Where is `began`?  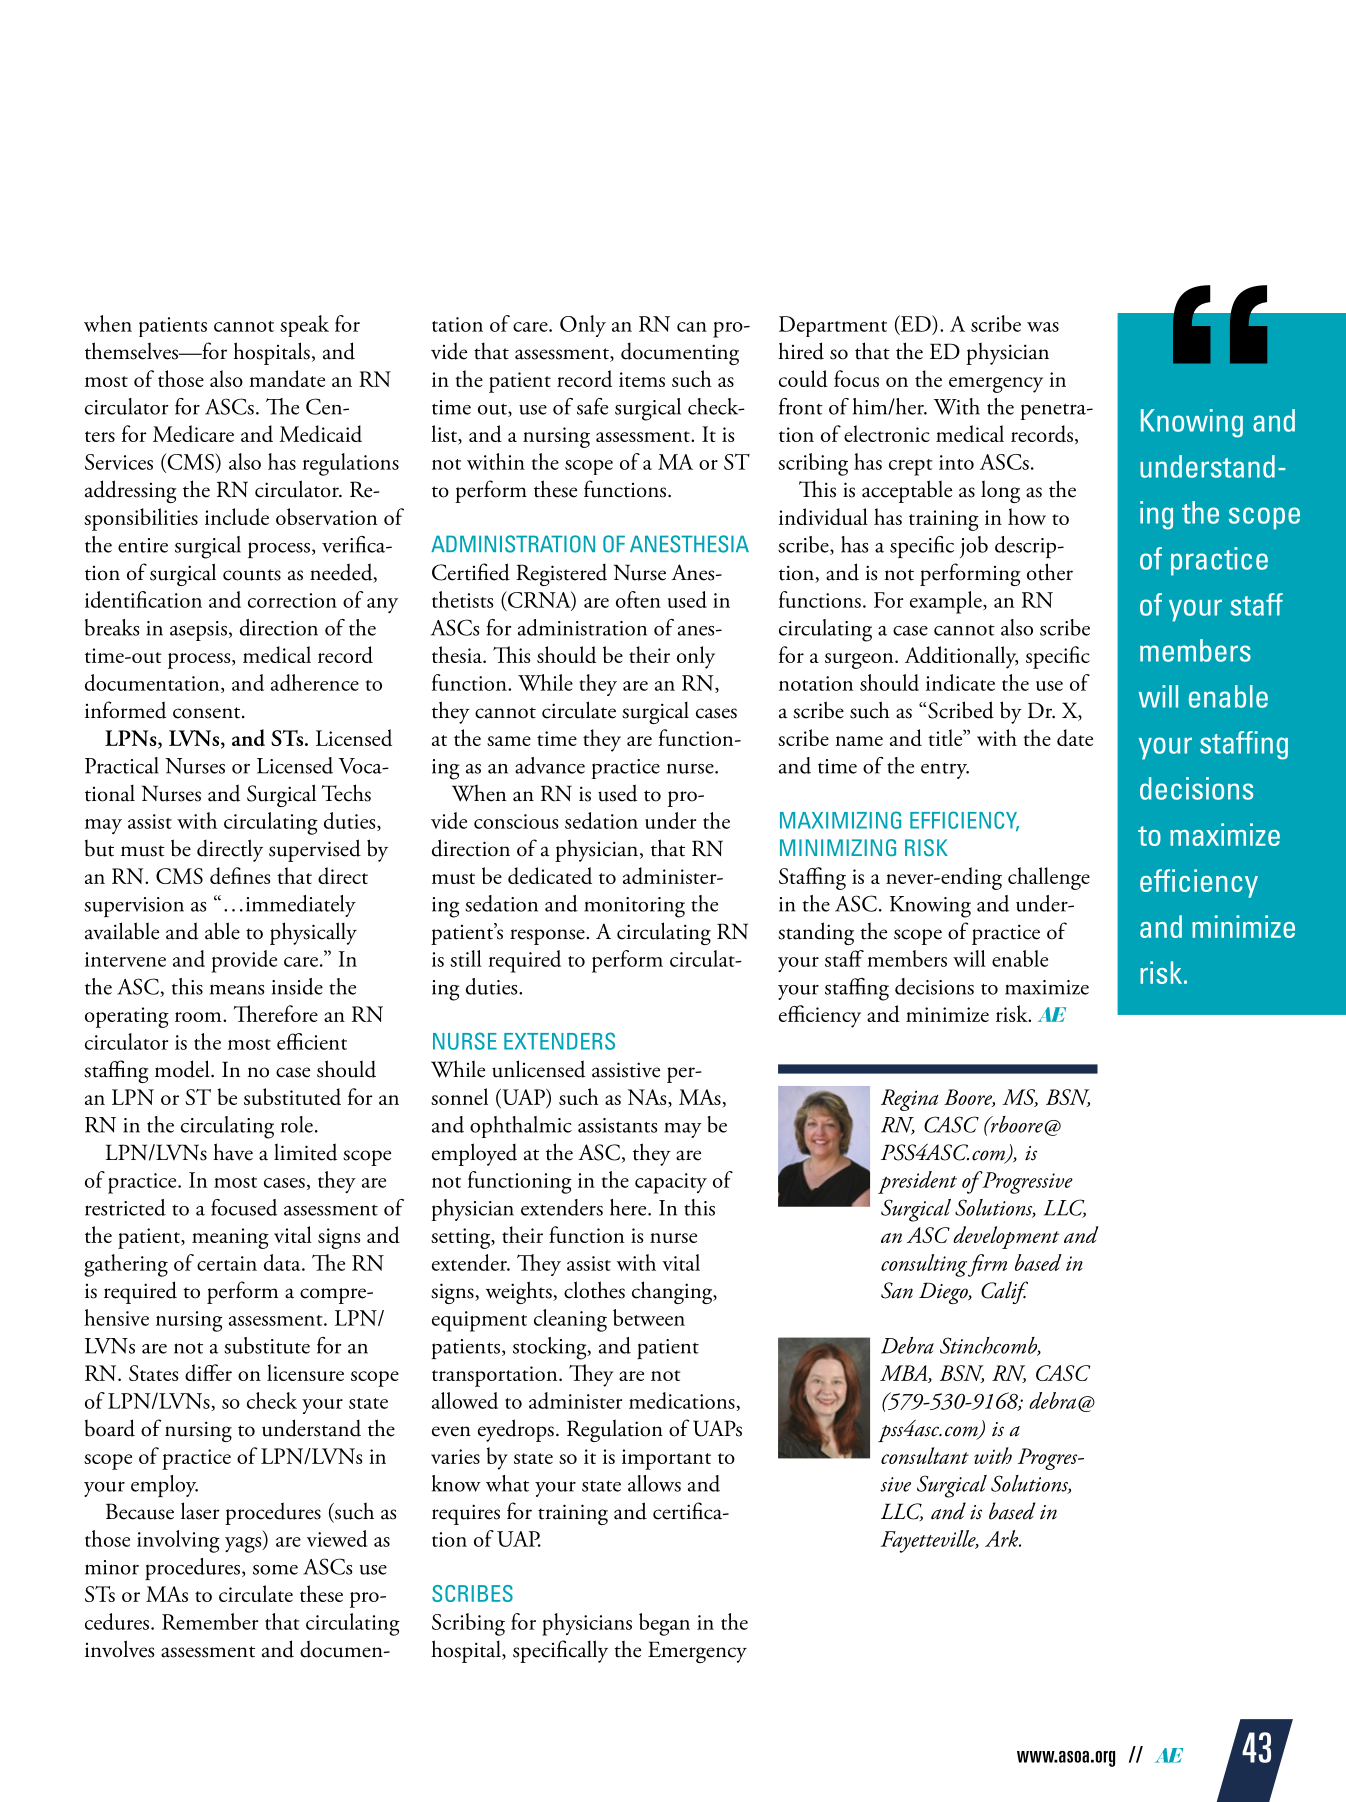
began is located at coordinates (664, 1624).
